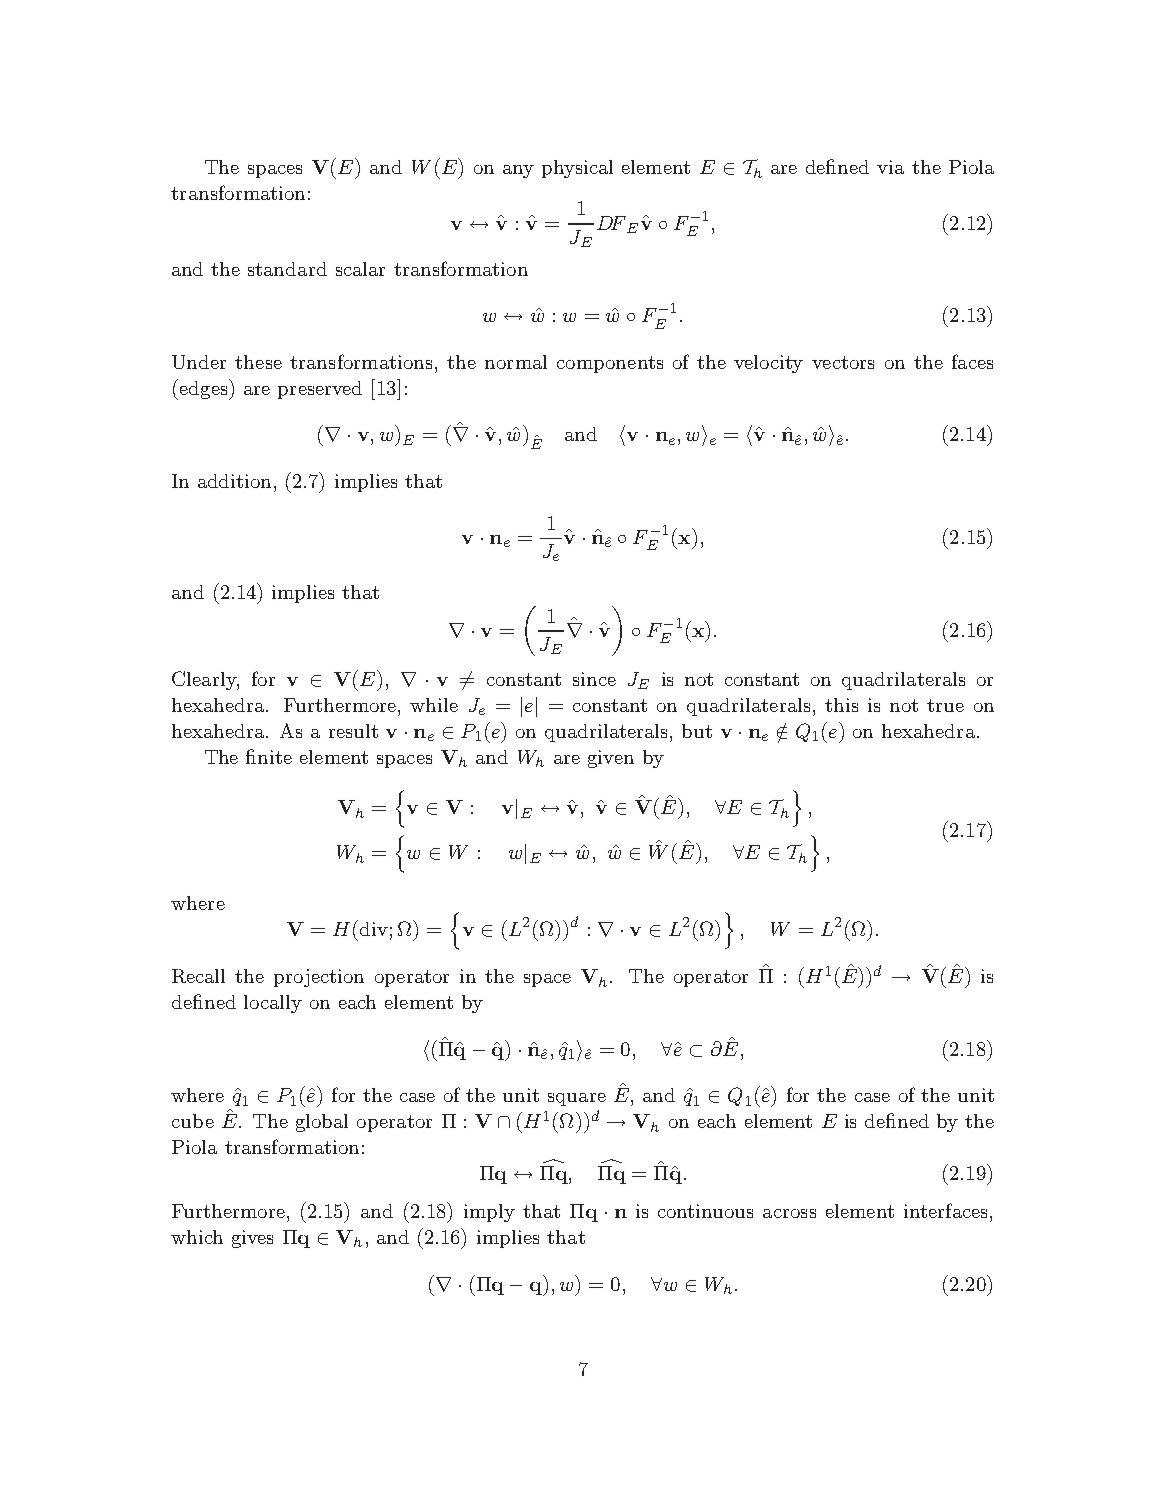  I want to click on physical, so click(577, 169).
